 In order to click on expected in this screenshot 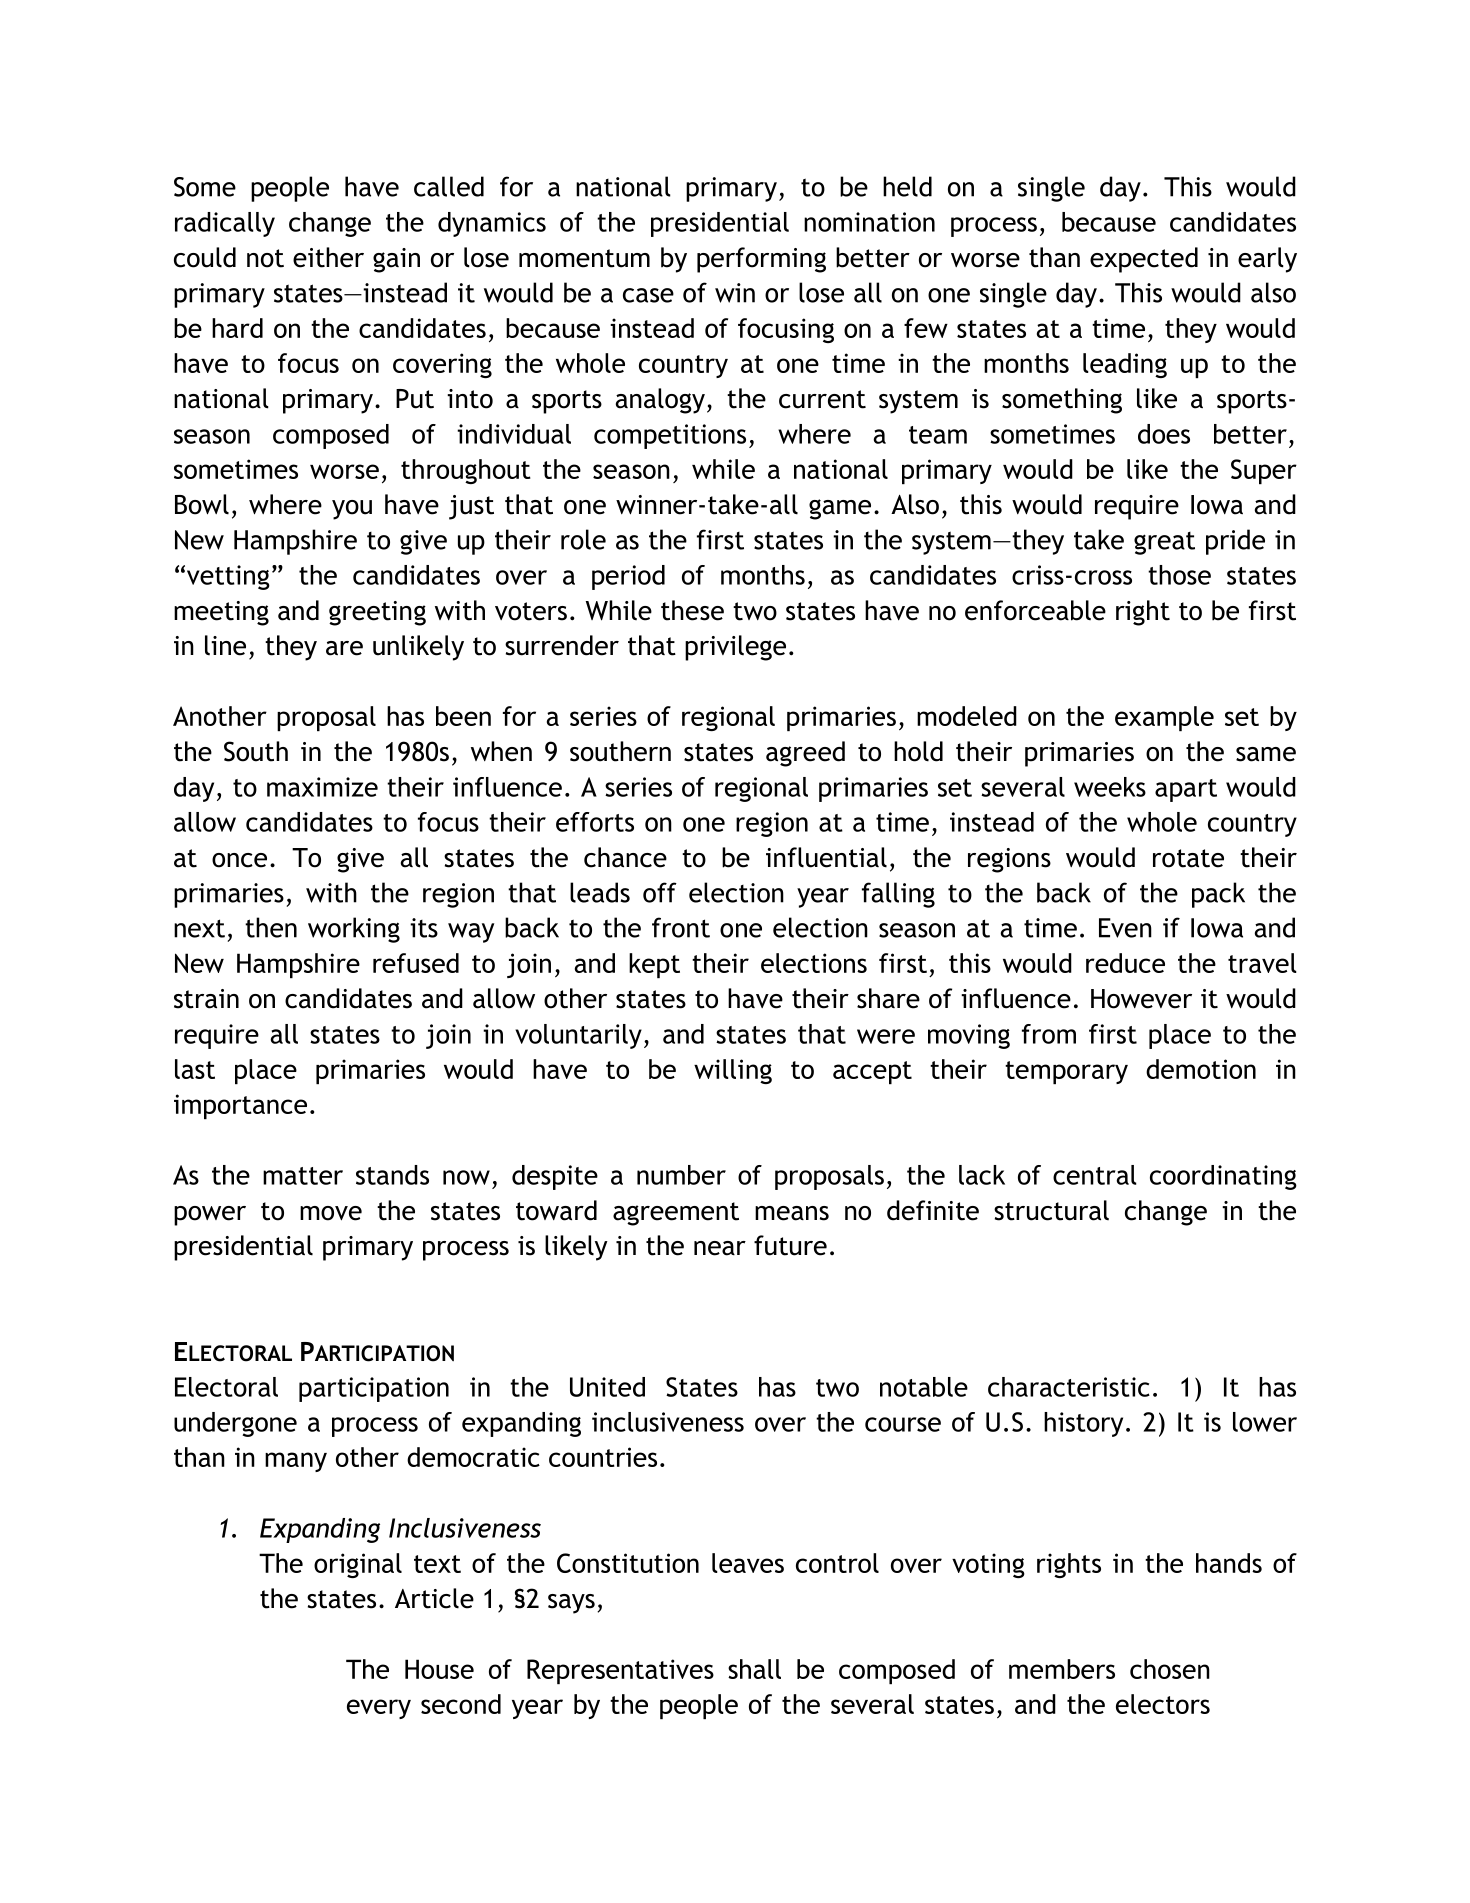, I will do `click(1144, 260)`.
